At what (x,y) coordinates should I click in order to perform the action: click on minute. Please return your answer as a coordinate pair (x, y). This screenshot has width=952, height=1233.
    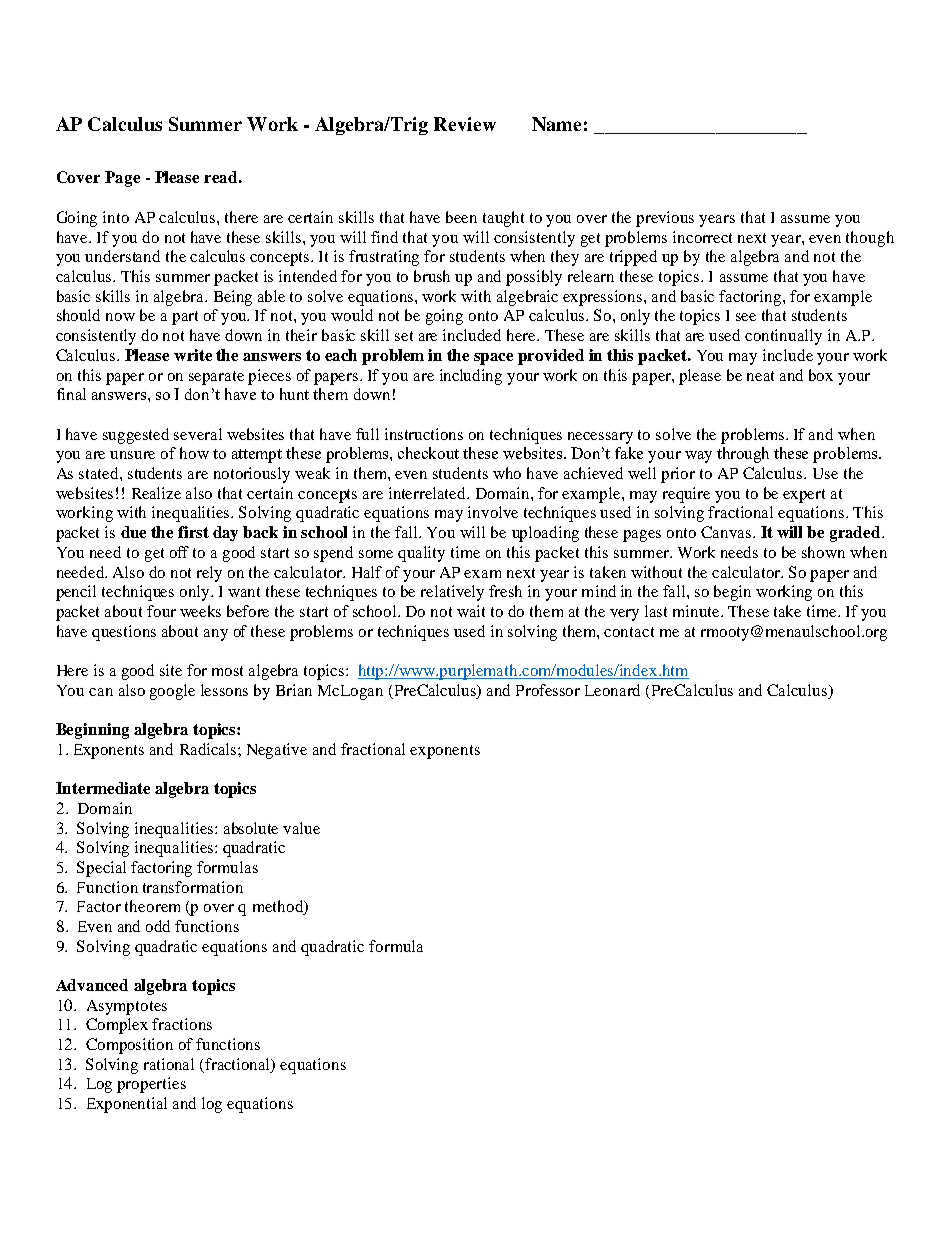
    Looking at the image, I should click on (698, 611).
